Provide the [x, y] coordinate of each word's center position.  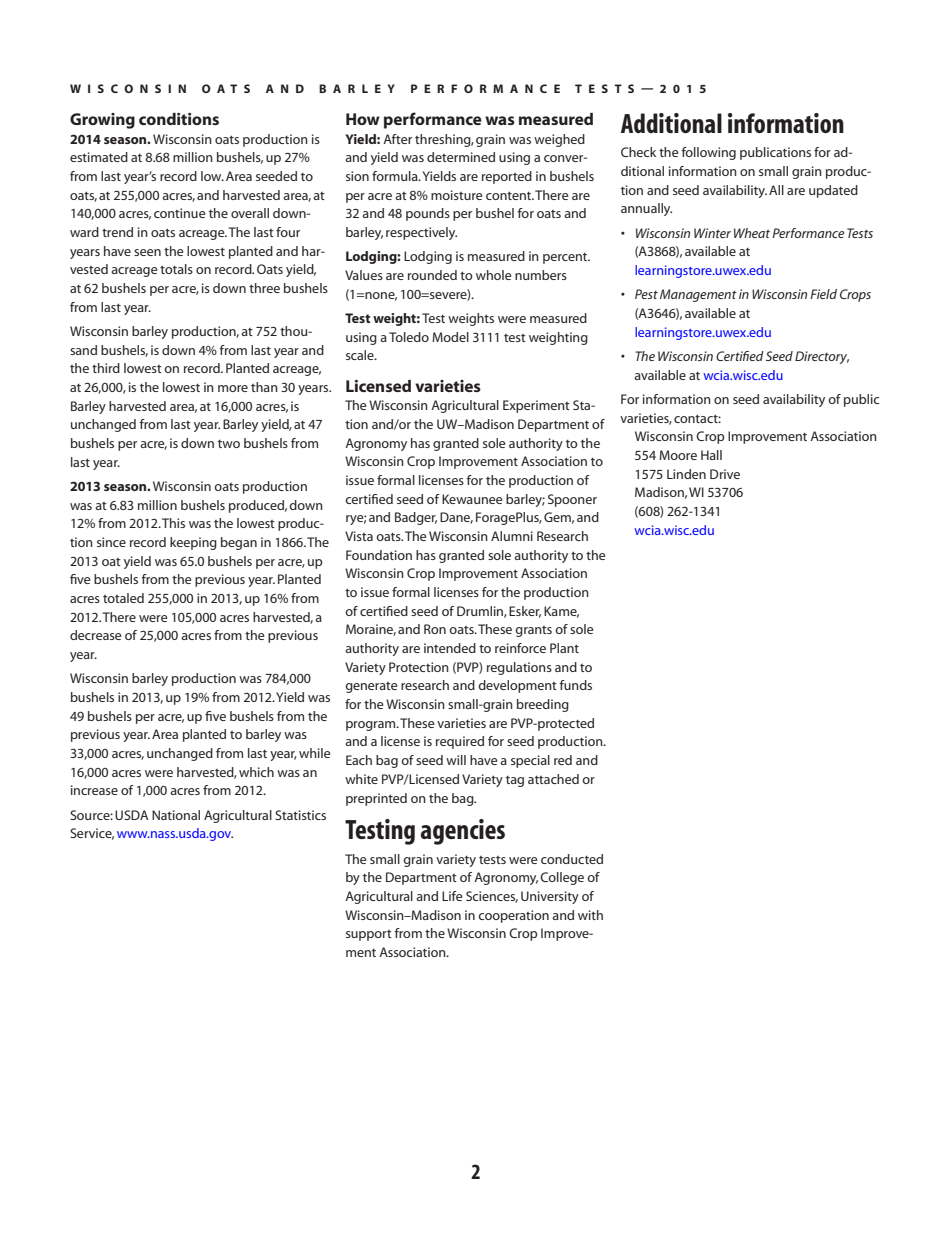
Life [452, 896]
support [369, 935]
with [590, 915]
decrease [96, 635]
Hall [711, 455]
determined [461, 157]
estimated [99, 157]
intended [450, 648]
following [709, 153]
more [233, 388]
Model [450, 337]
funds [576, 685]
